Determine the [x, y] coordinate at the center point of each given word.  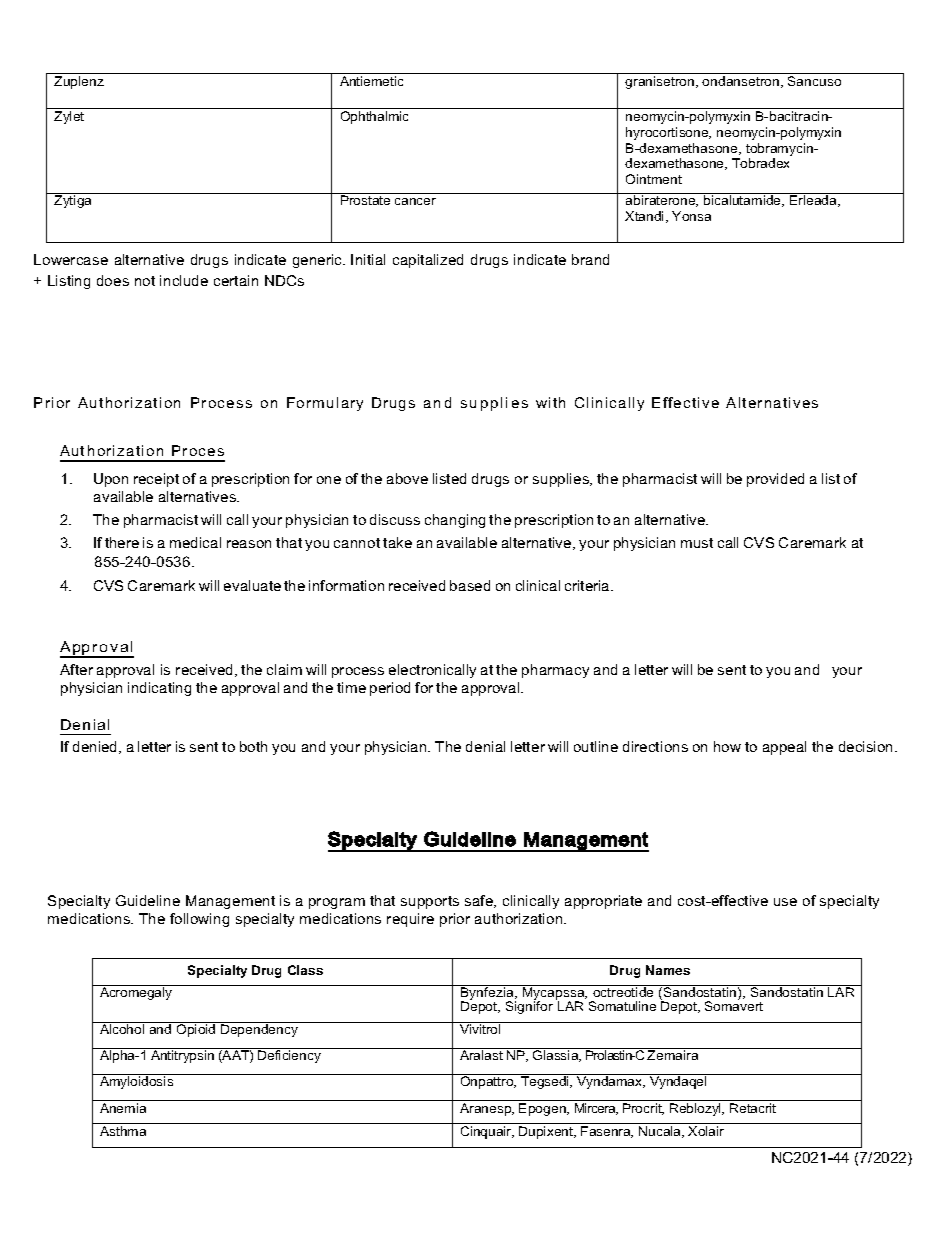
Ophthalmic [374, 117]
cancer [415, 201]
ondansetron [740, 81]
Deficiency [289, 1056]
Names [668, 970]
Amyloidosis [136, 1082]
